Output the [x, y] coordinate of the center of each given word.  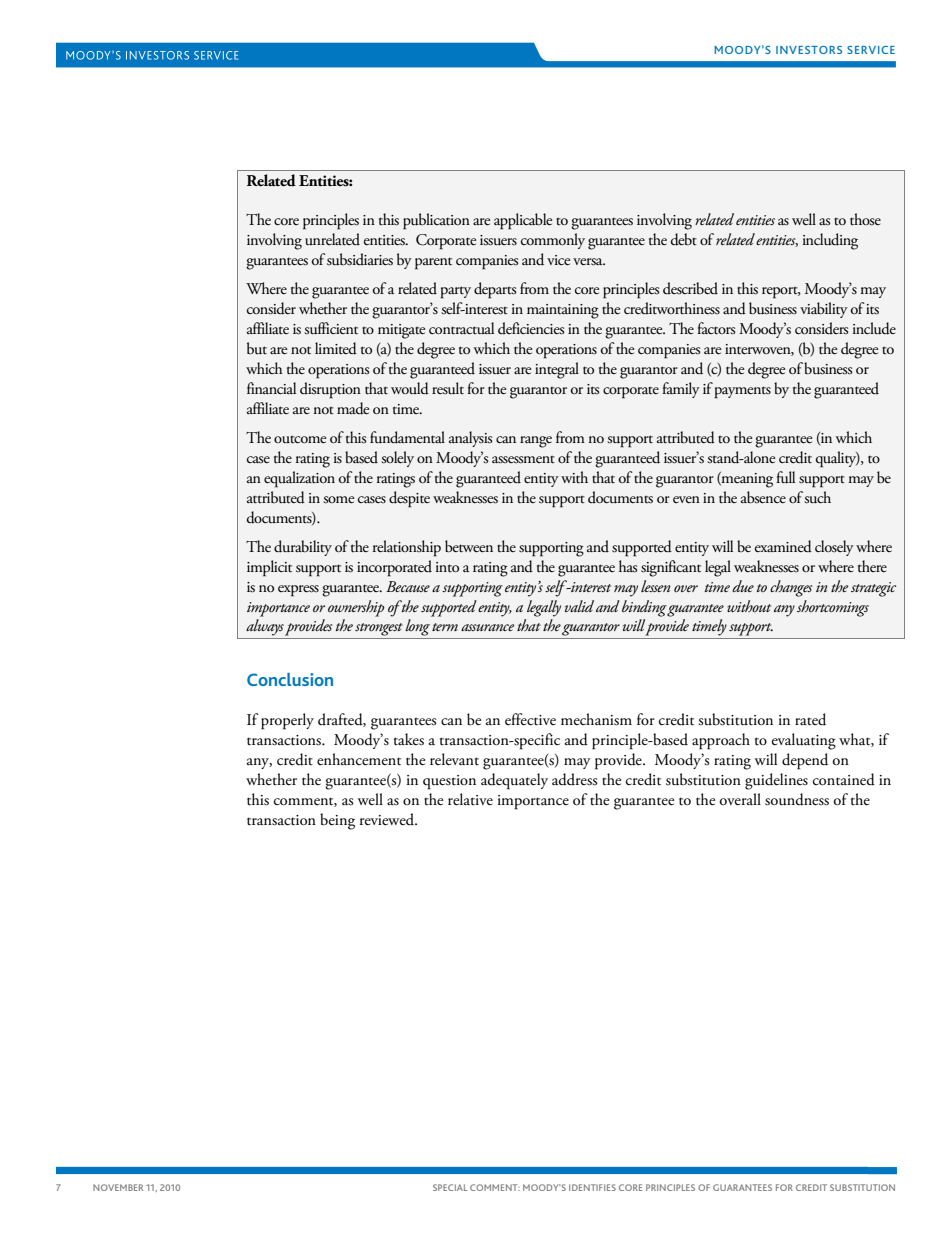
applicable [523, 221]
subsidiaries [360, 259]
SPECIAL [450, 1187]
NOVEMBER [118, 1187]
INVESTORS [809, 50]
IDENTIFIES [592, 1187]
